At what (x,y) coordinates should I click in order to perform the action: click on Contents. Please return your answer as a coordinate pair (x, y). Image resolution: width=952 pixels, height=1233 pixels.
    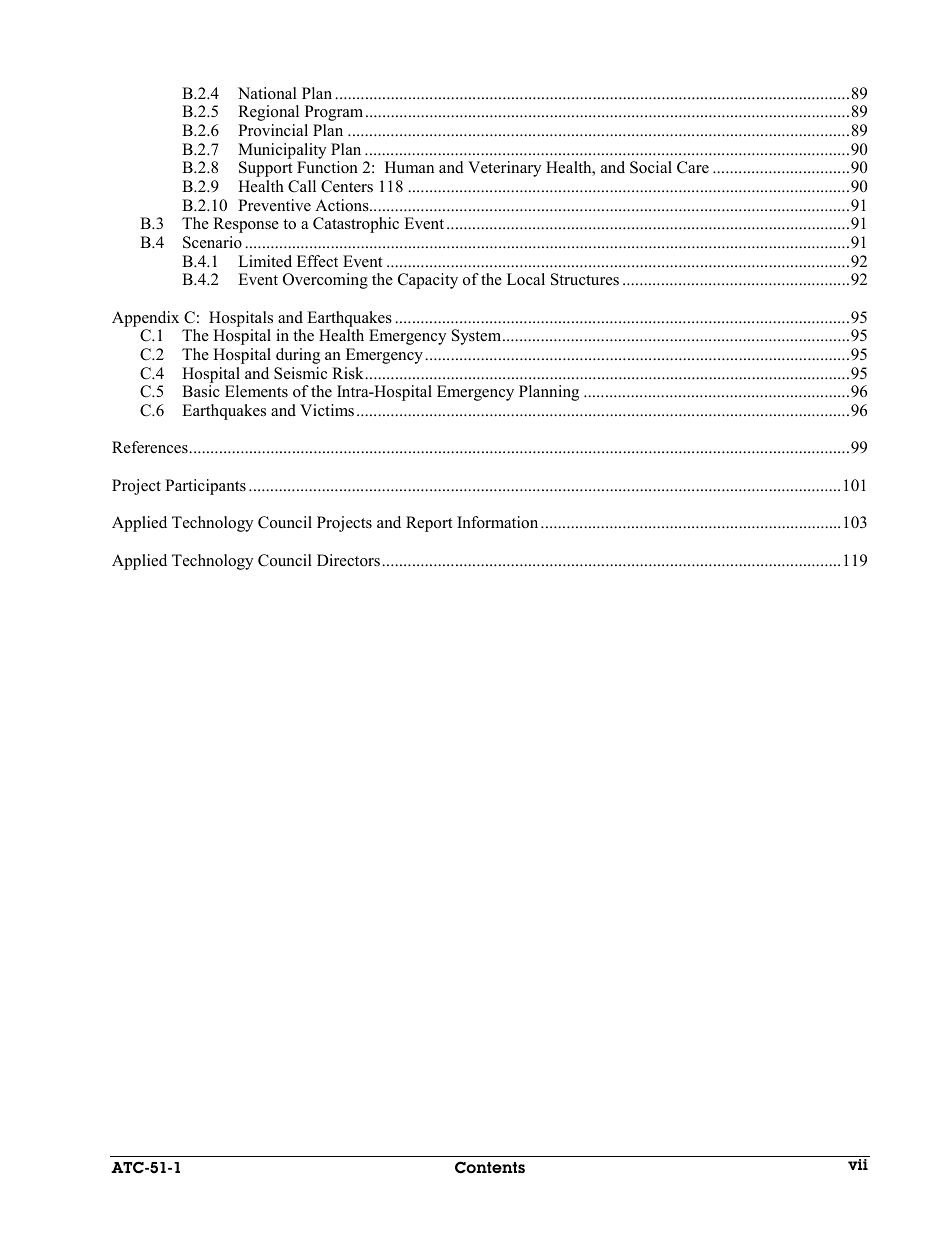
    Looking at the image, I should click on (490, 1167).
